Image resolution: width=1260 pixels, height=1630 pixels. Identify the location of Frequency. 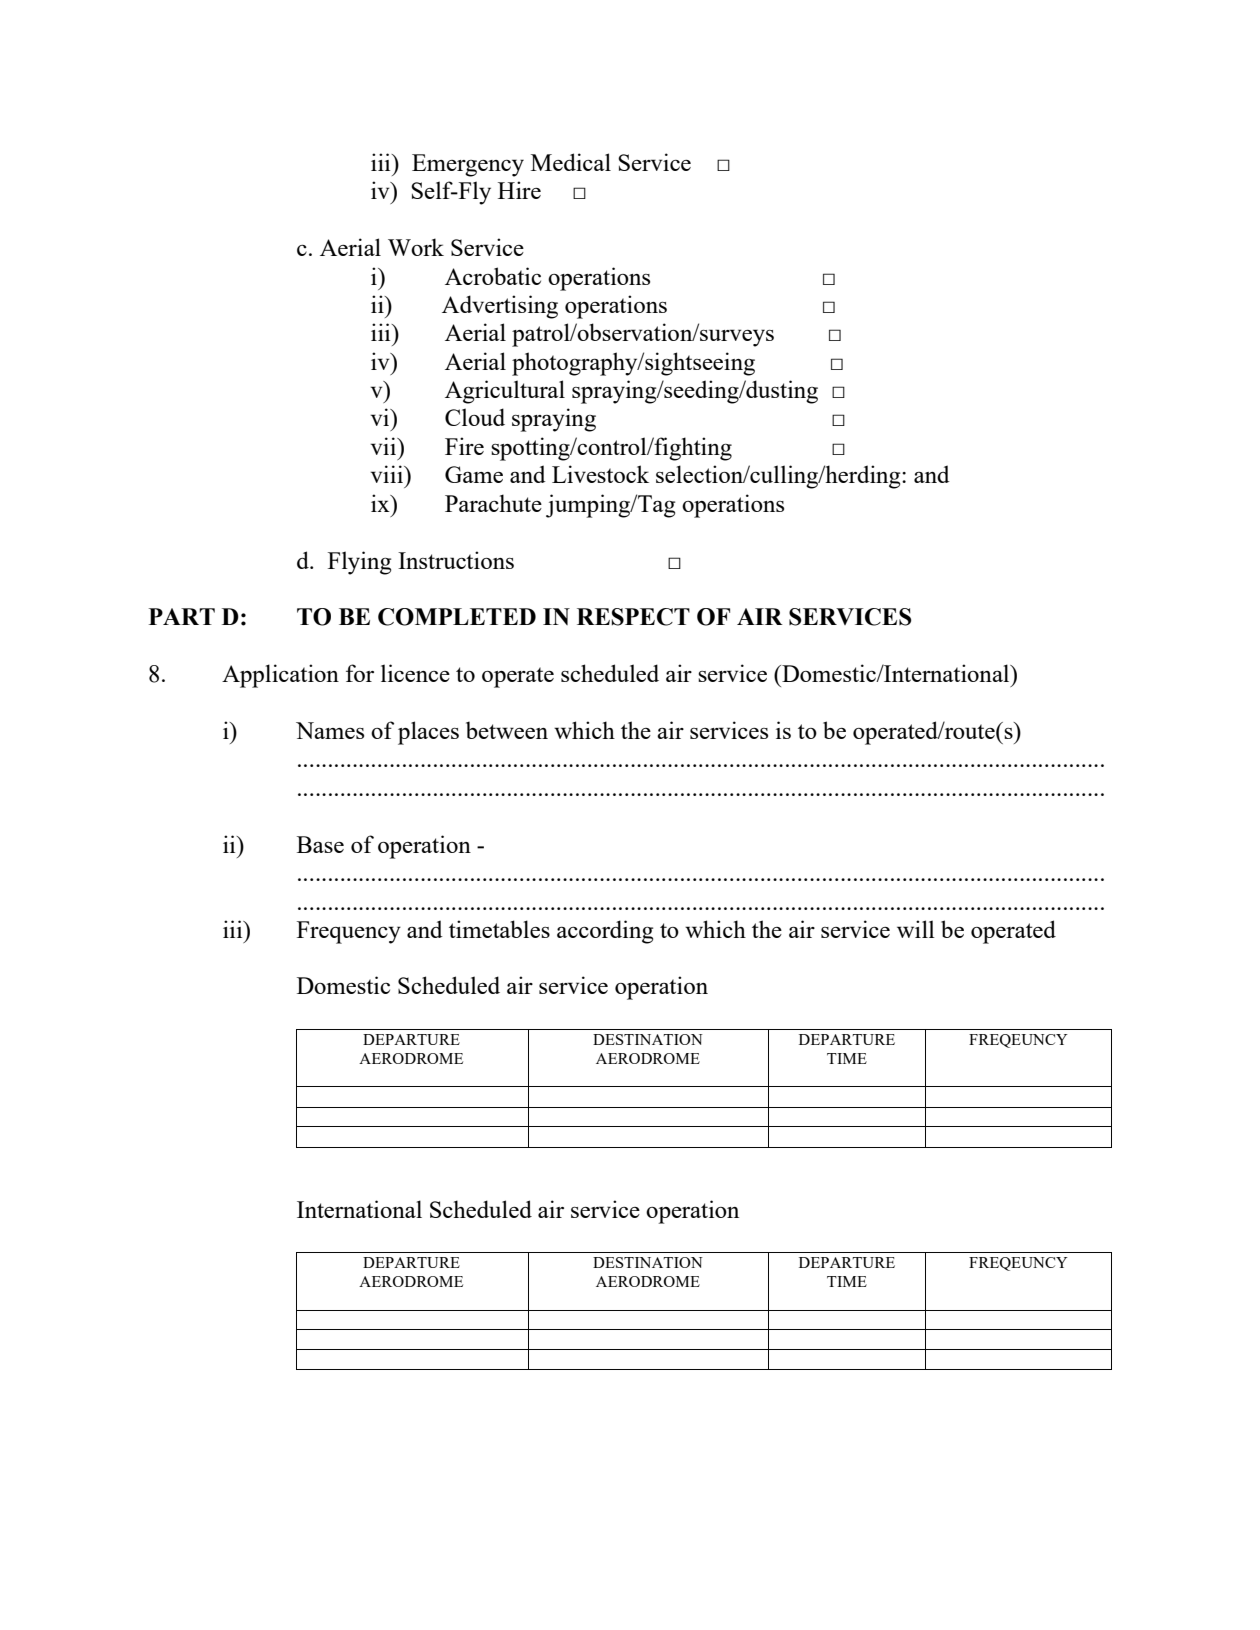
(349, 932).
